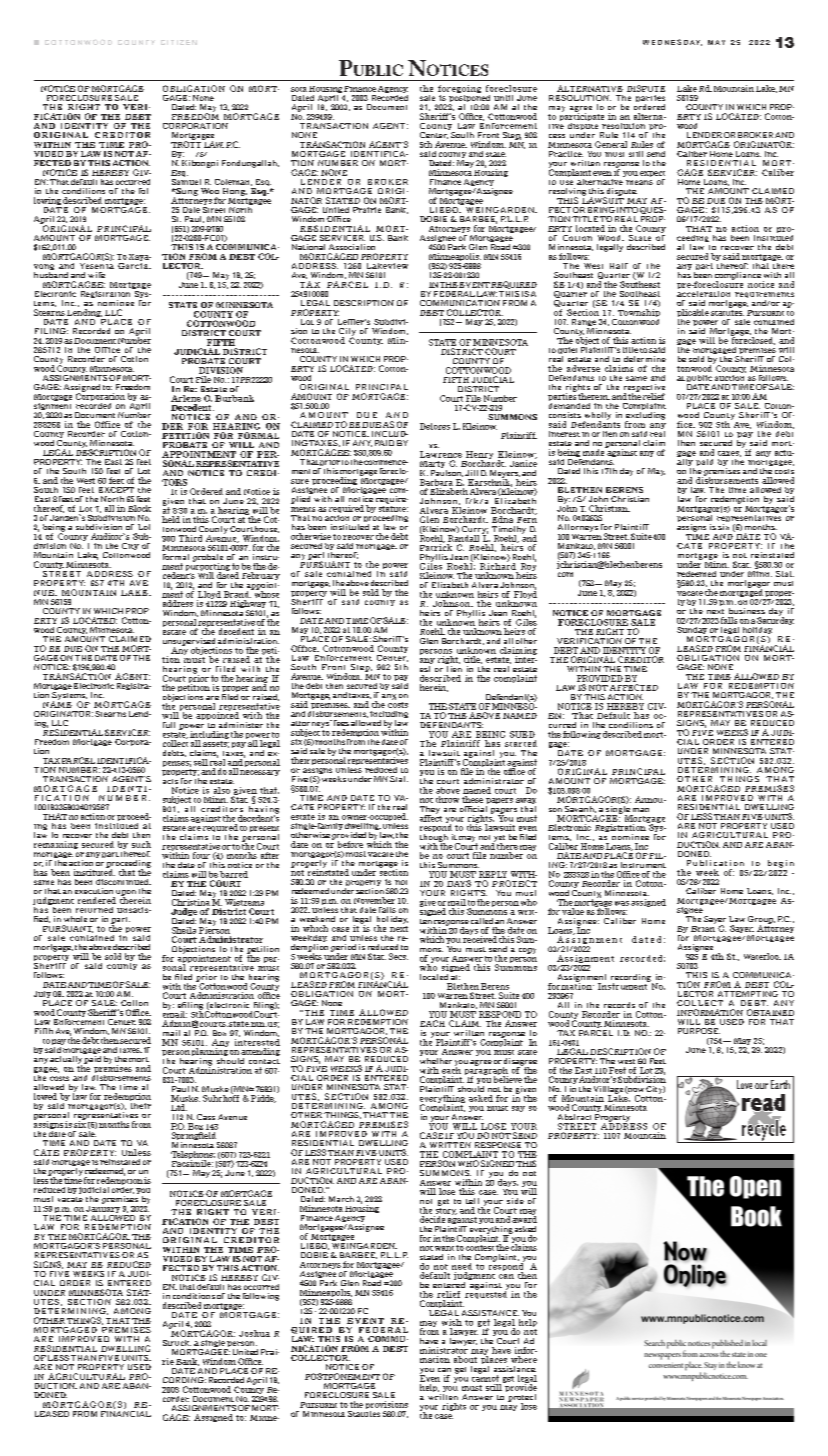 The image size is (828, 1456). Describe the element at coordinates (747, 611) in the screenshot. I see `business` at that location.
